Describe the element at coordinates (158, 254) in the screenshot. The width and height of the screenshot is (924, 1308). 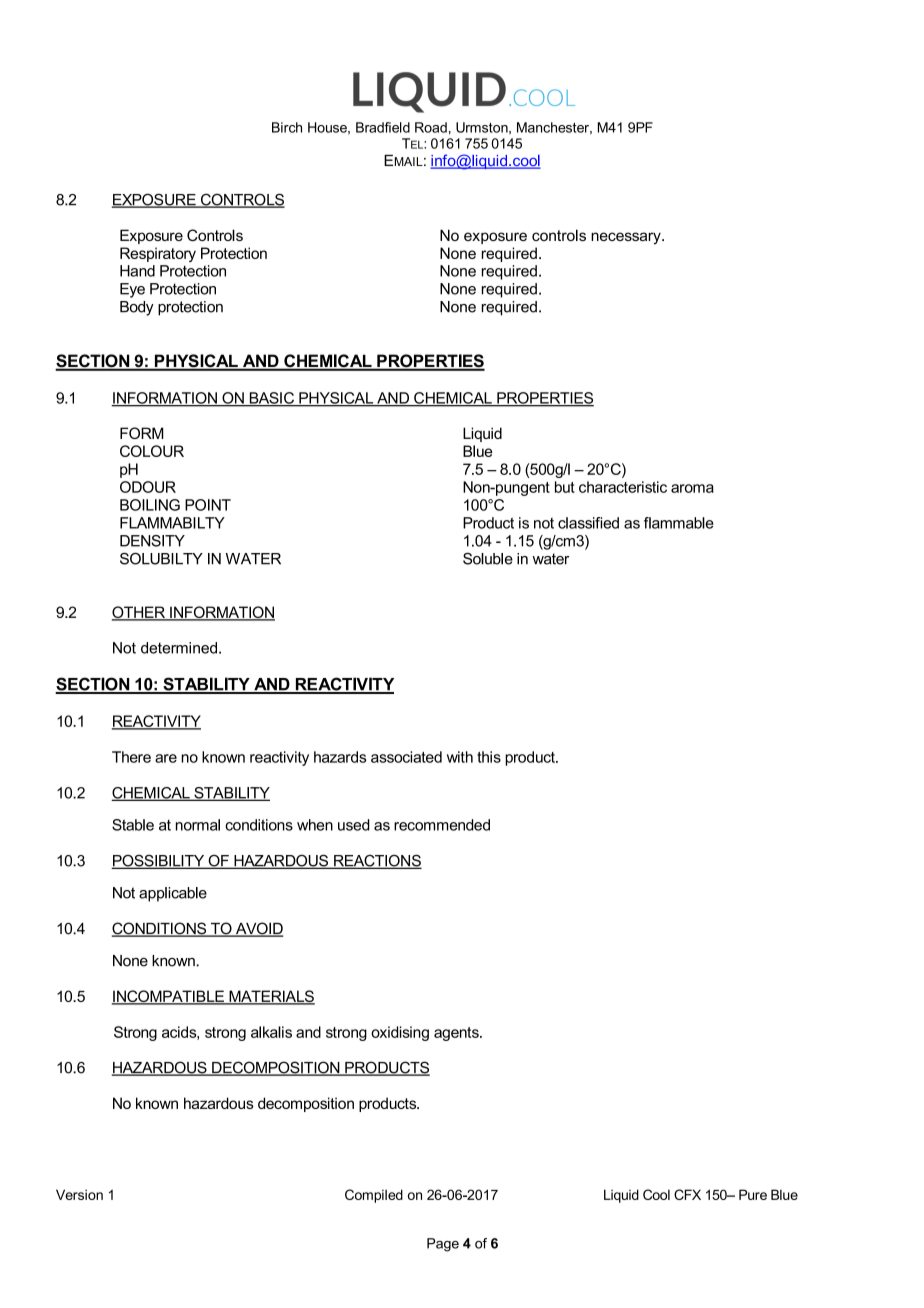
I see `Respiratory` at that location.
